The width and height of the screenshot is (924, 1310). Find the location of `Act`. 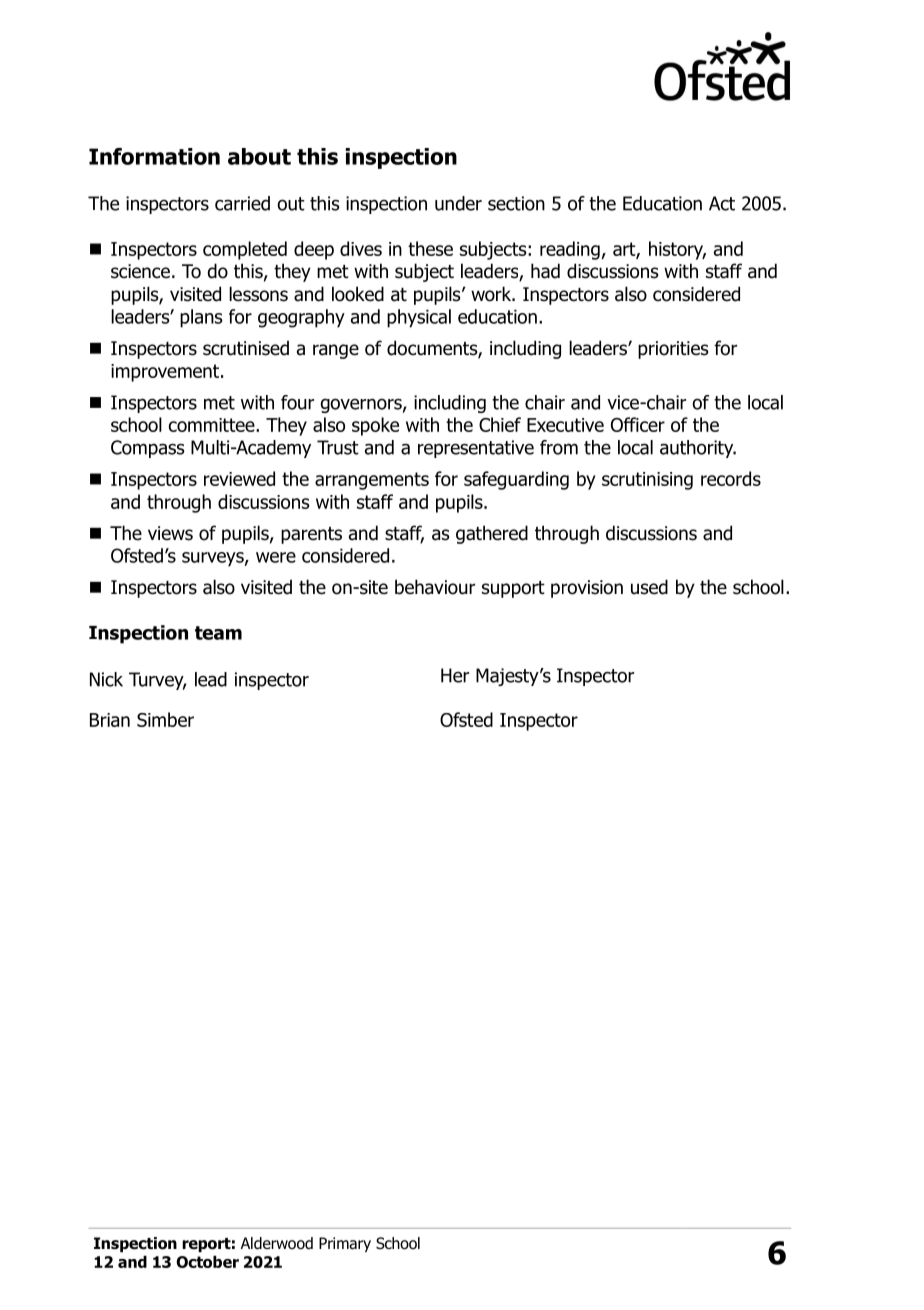

Act is located at coordinates (722, 203).
